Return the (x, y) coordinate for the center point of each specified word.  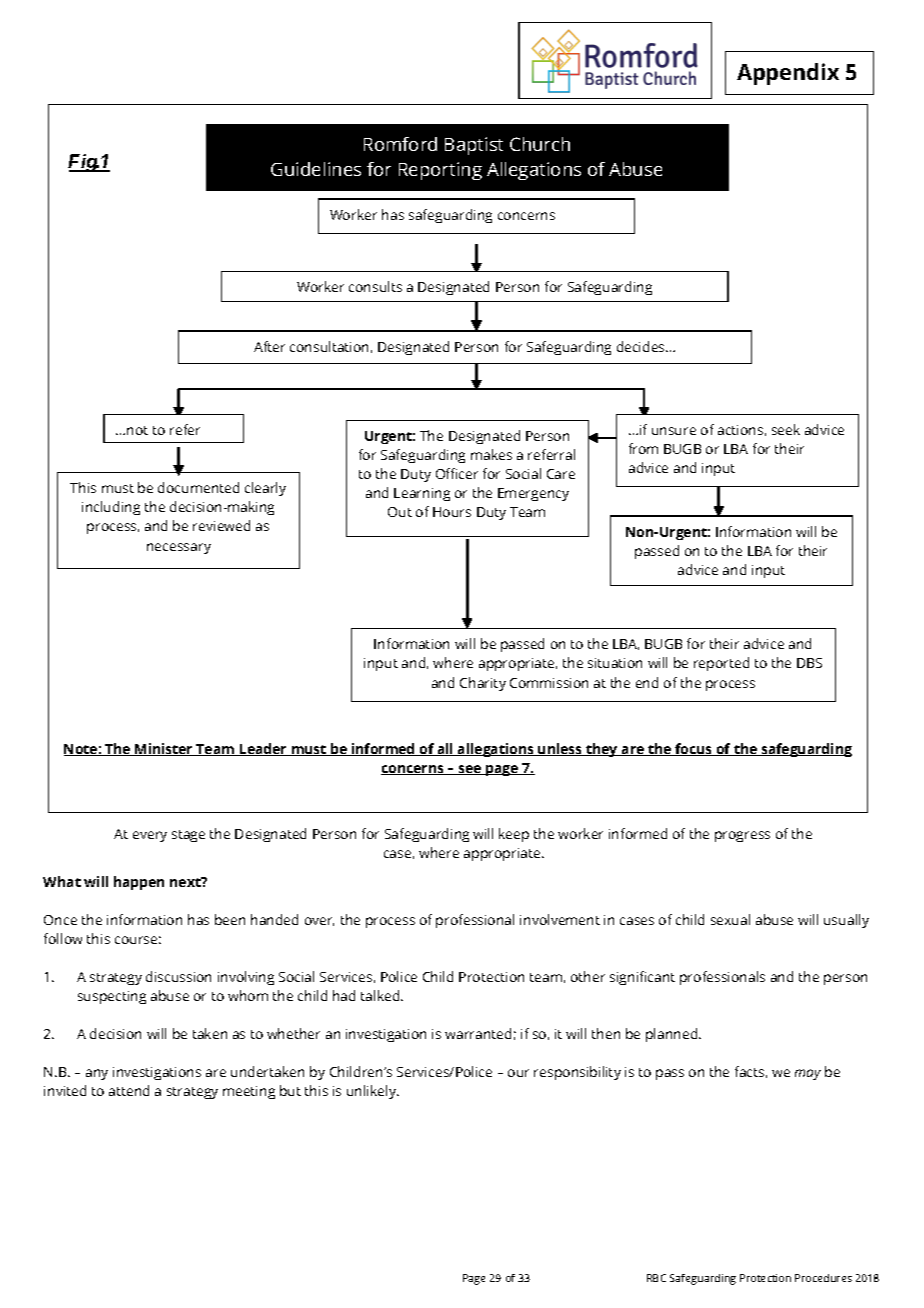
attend (129, 1090)
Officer (457, 473)
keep (514, 835)
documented (198, 487)
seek (786, 429)
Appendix (788, 74)
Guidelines (316, 169)
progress (742, 836)
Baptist (474, 146)
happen (139, 883)
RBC (656, 1278)
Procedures (823, 1278)
